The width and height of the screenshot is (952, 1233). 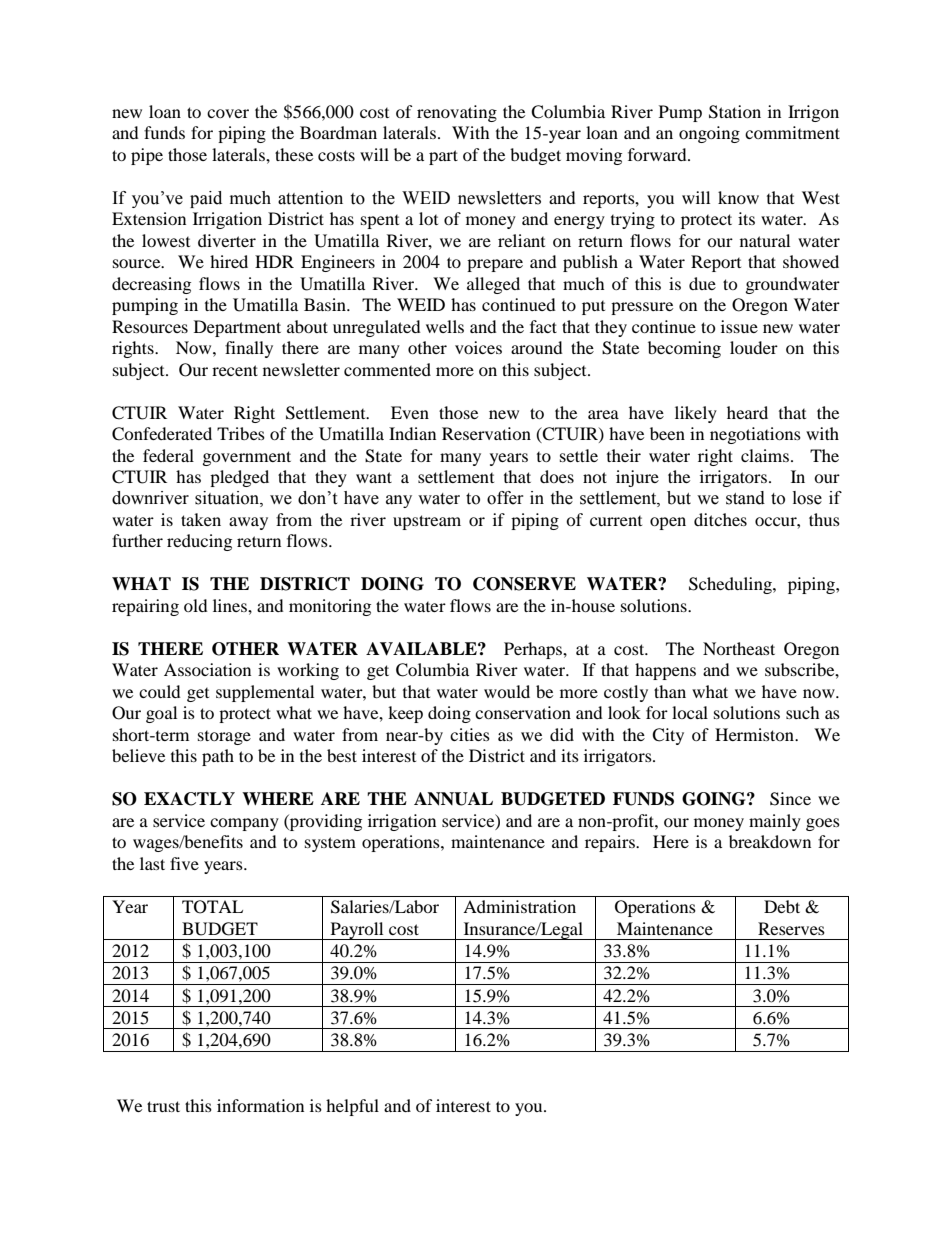 I want to click on ANNUAL, so click(x=453, y=799).
